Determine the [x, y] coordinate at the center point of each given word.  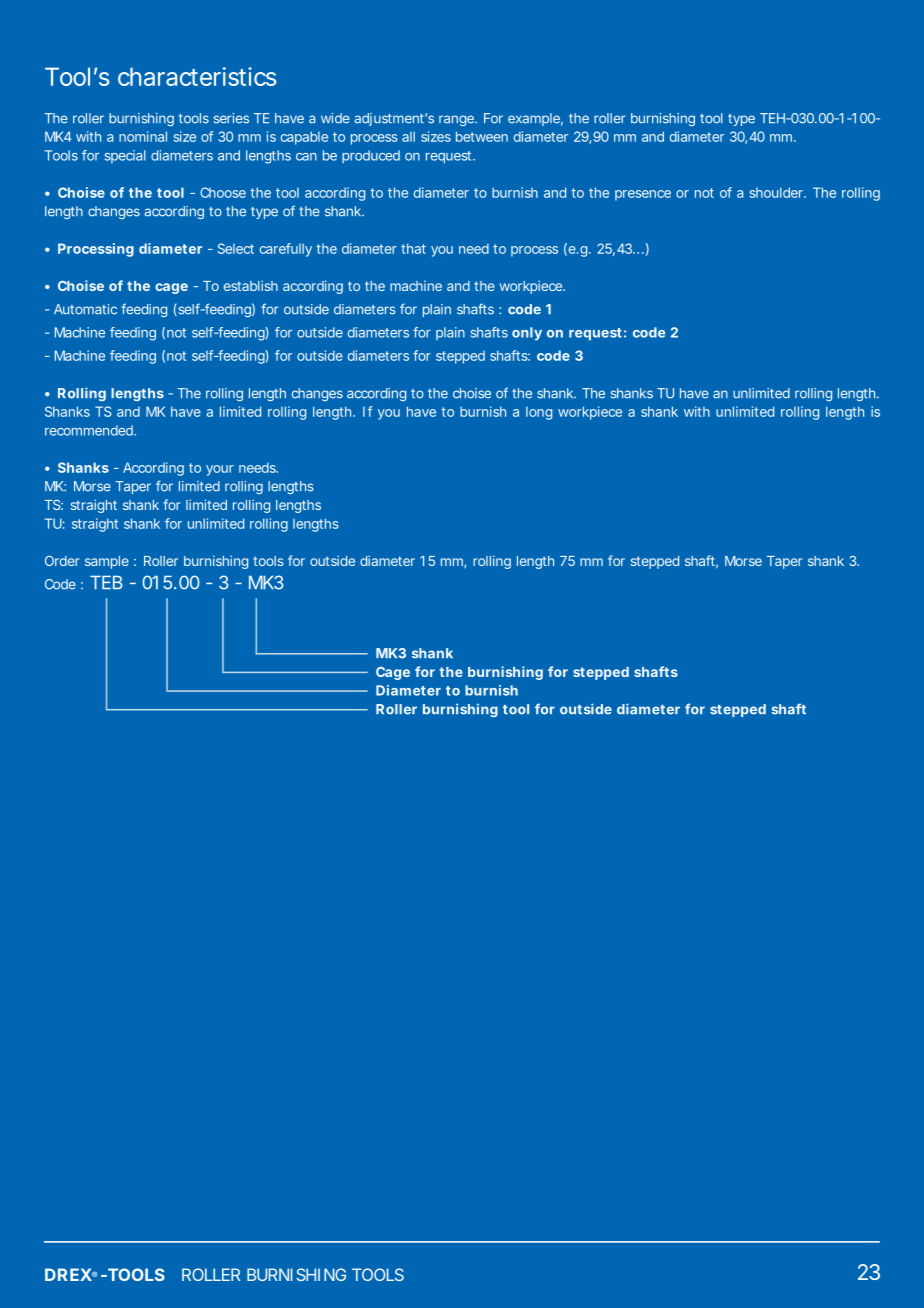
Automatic [85, 309]
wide [335, 118]
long [539, 413]
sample [107, 562]
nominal [143, 136]
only [527, 334]
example [534, 119]
